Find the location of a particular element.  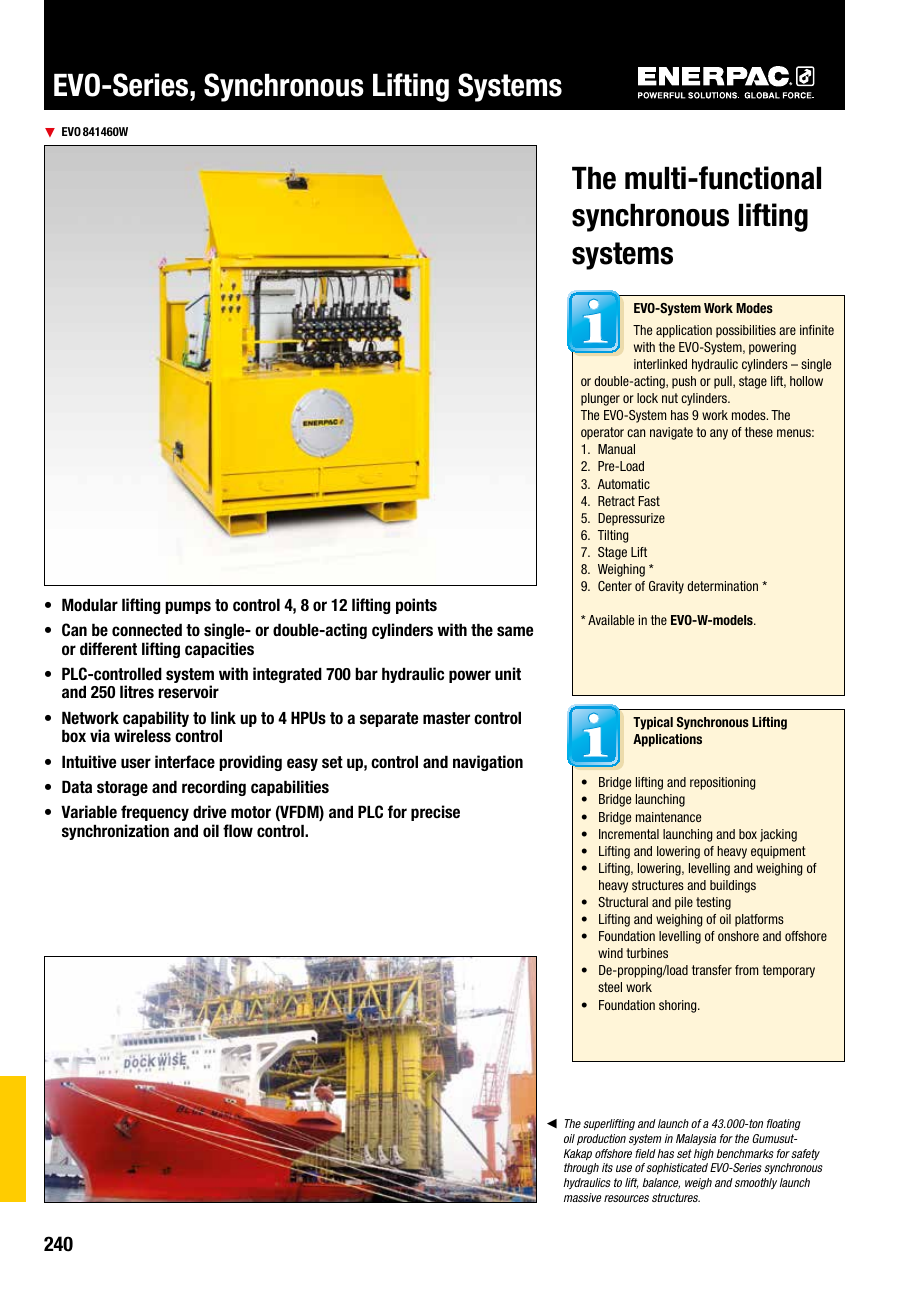

plunger is located at coordinates (600, 399).
